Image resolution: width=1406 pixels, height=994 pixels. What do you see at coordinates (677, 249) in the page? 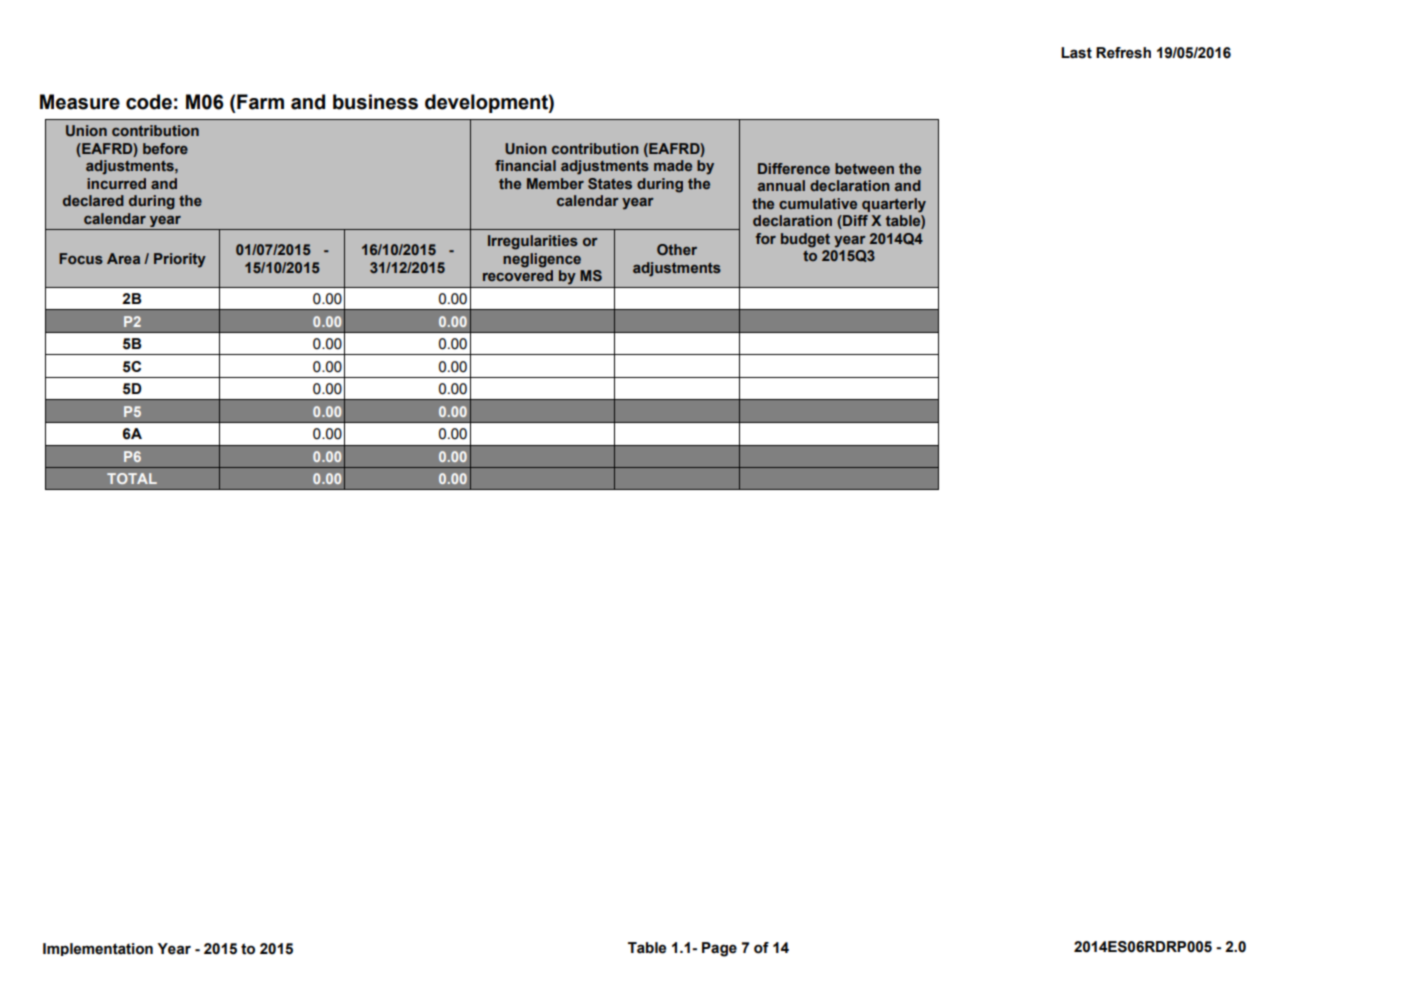
I see `Other` at bounding box center [677, 249].
